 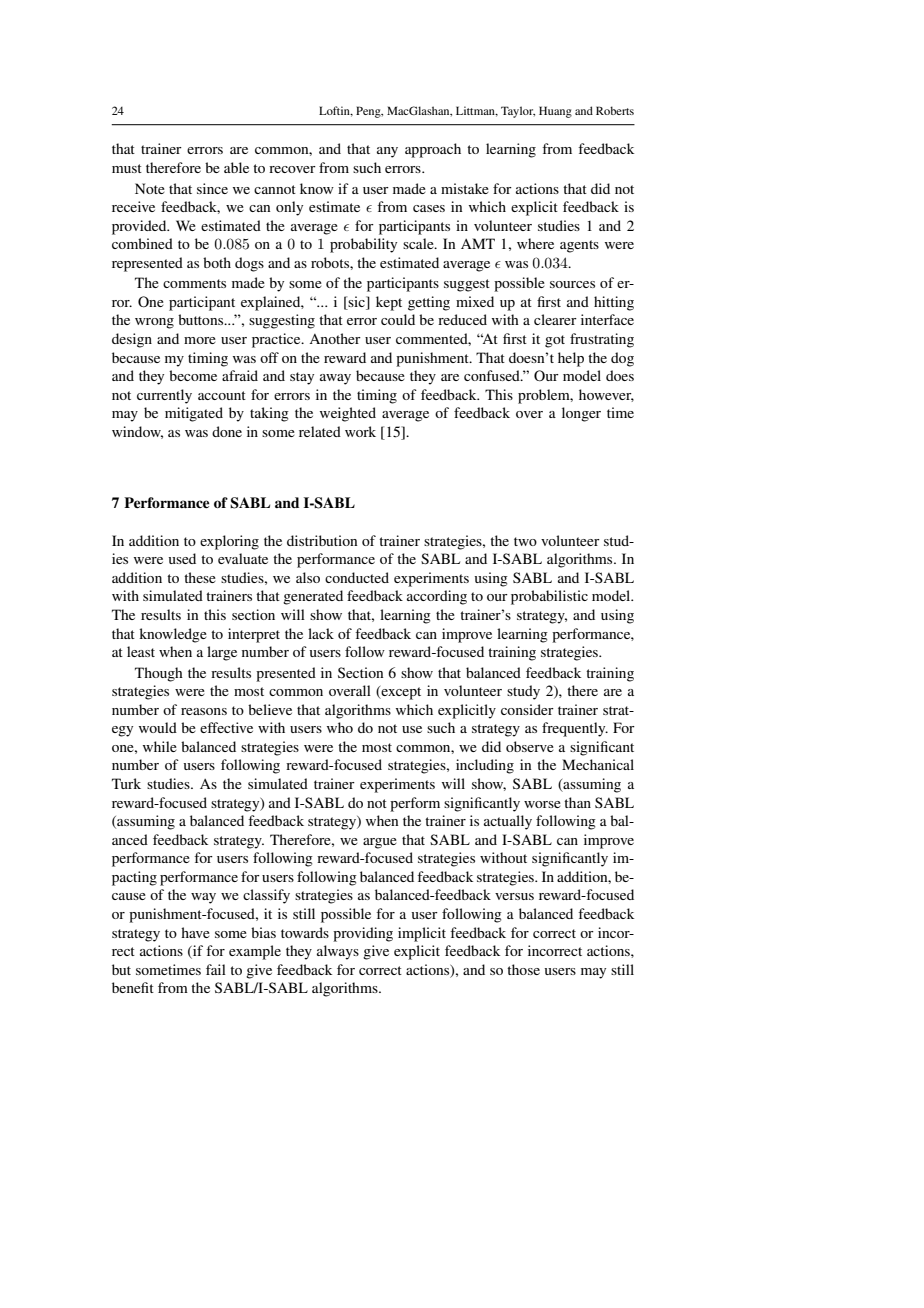 What do you see at coordinates (525, 541) in the screenshot?
I see `two` at bounding box center [525, 541].
